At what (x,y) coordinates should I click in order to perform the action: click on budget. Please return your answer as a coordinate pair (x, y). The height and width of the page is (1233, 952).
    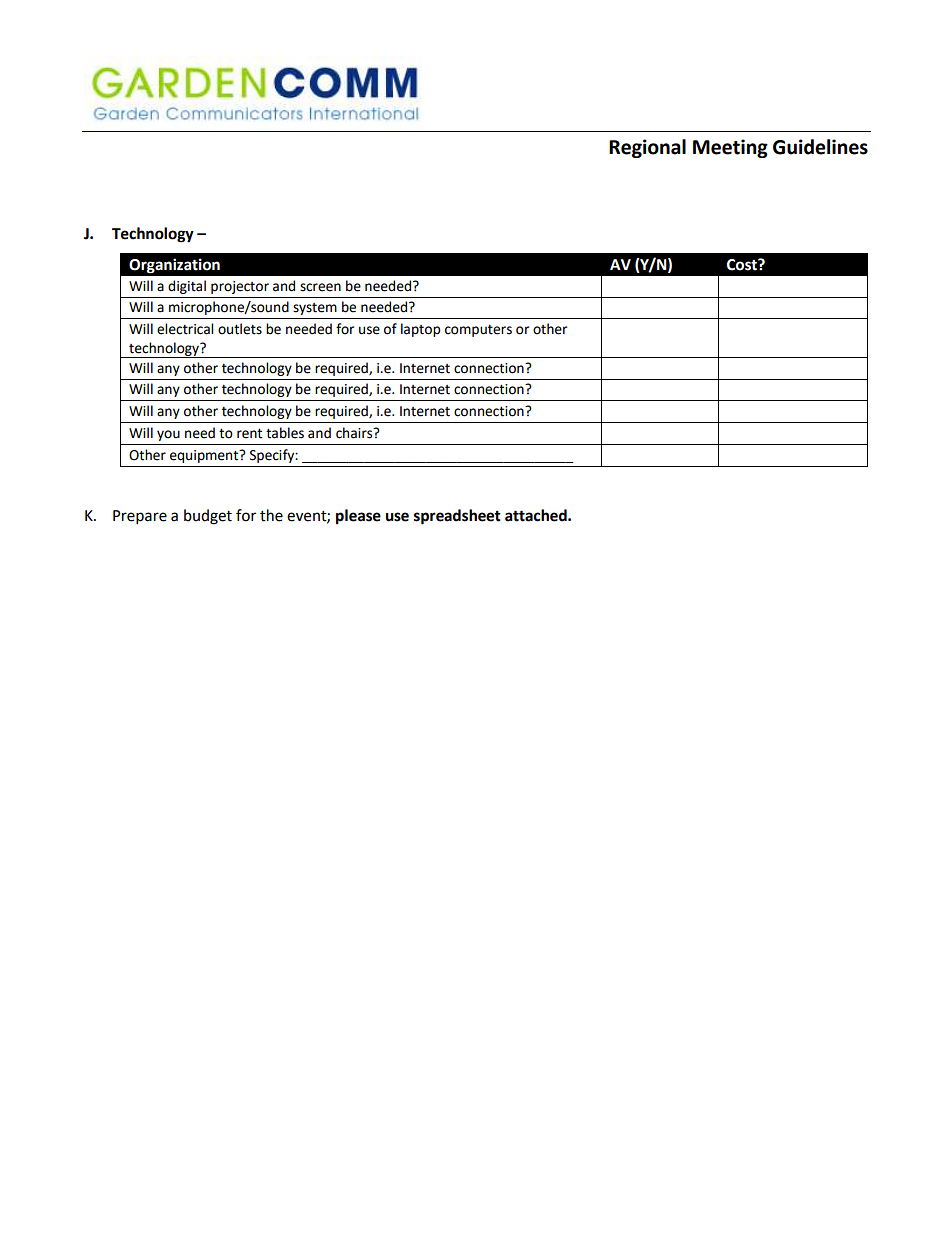
    Looking at the image, I should click on (208, 517).
